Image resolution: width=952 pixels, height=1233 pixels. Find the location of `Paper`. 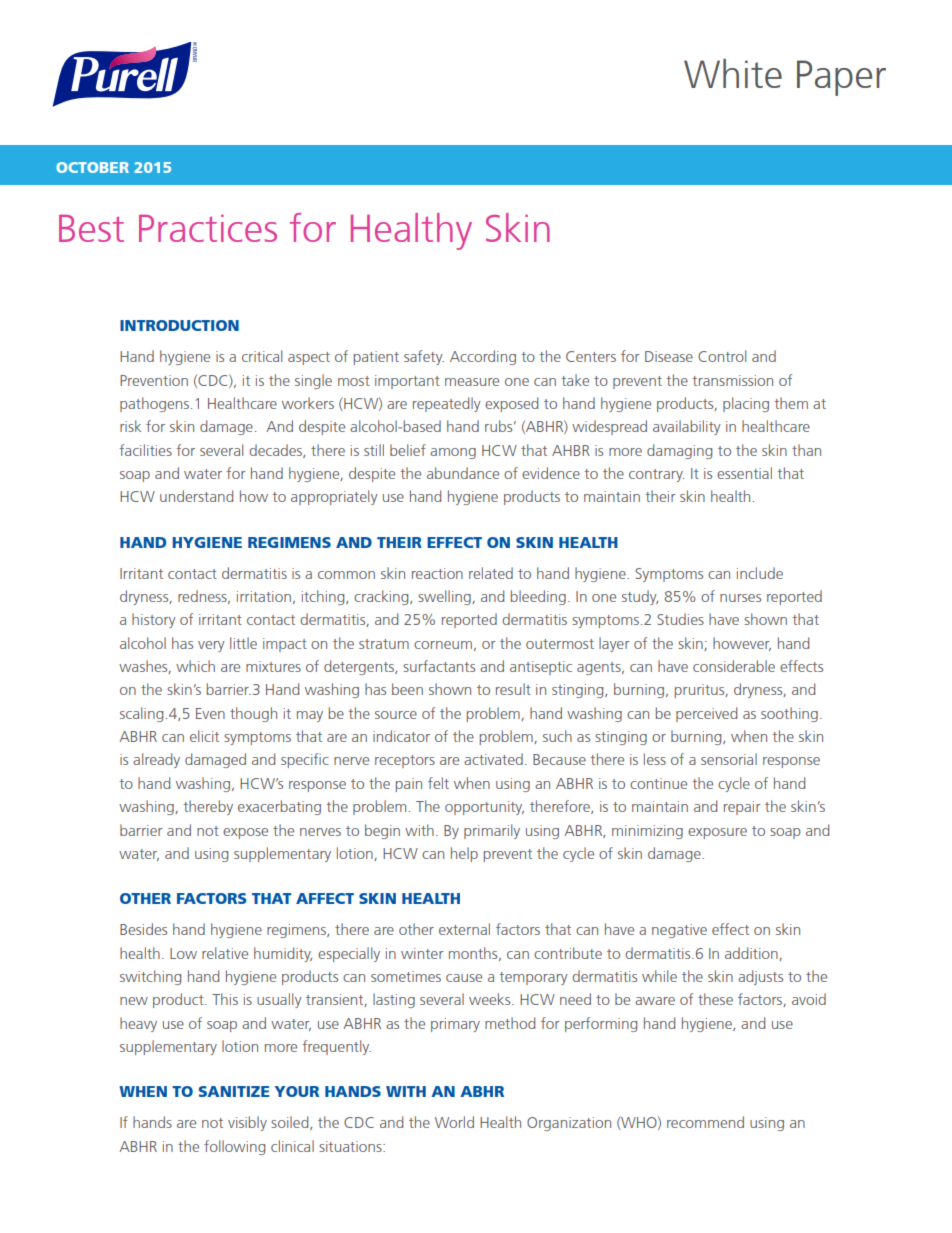

Paper is located at coordinates (841, 78).
